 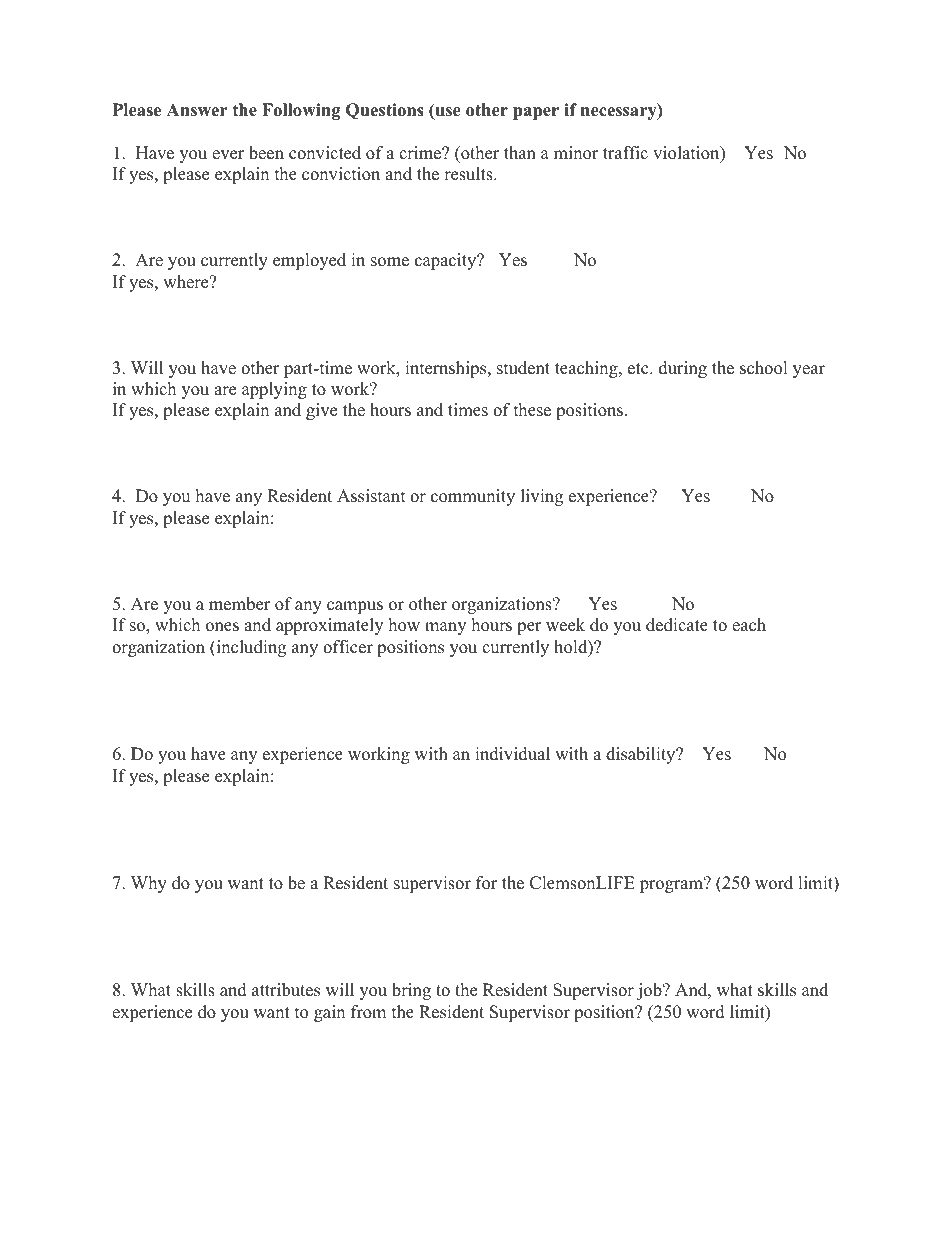 I want to click on these, so click(x=532, y=410).
